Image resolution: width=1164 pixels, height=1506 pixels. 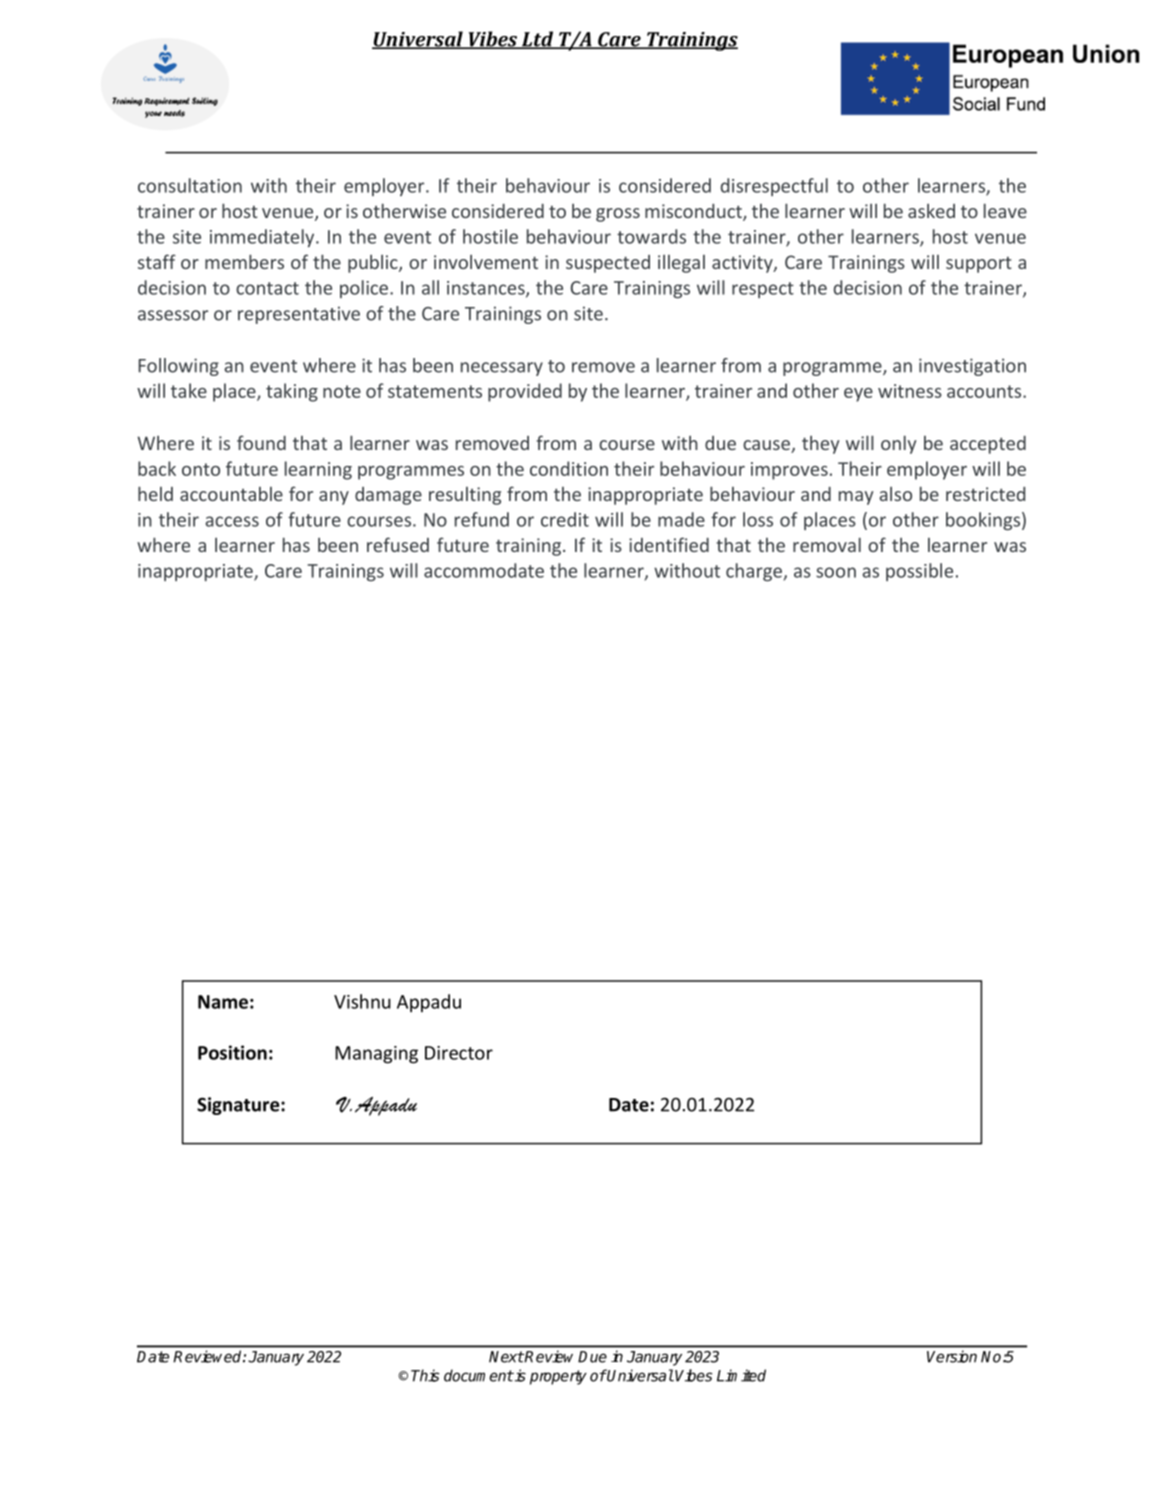 What do you see at coordinates (910, 391) in the screenshot?
I see `witness` at bounding box center [910, 391].
